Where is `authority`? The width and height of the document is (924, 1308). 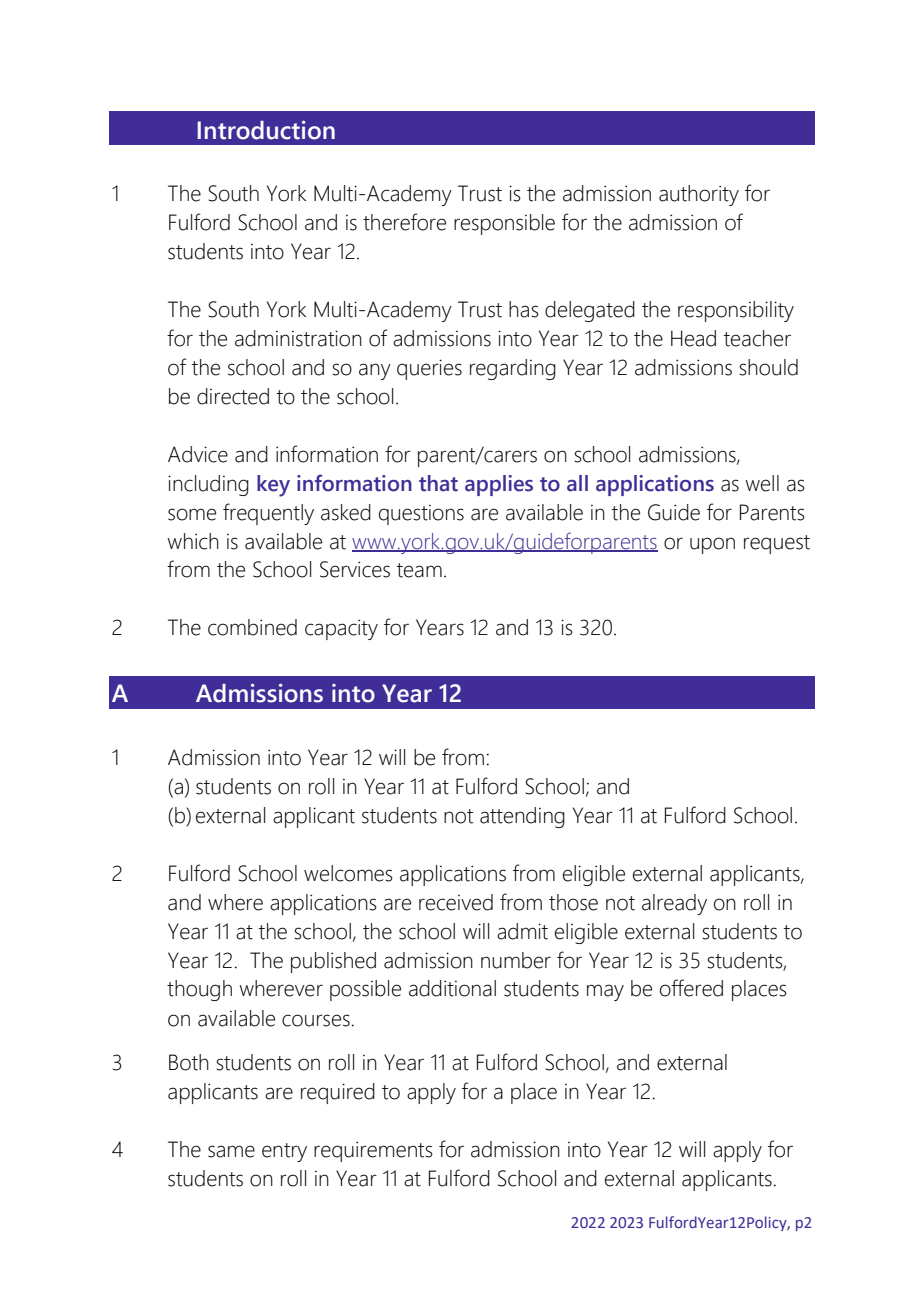 authority is located at coordinates (699, 195).
